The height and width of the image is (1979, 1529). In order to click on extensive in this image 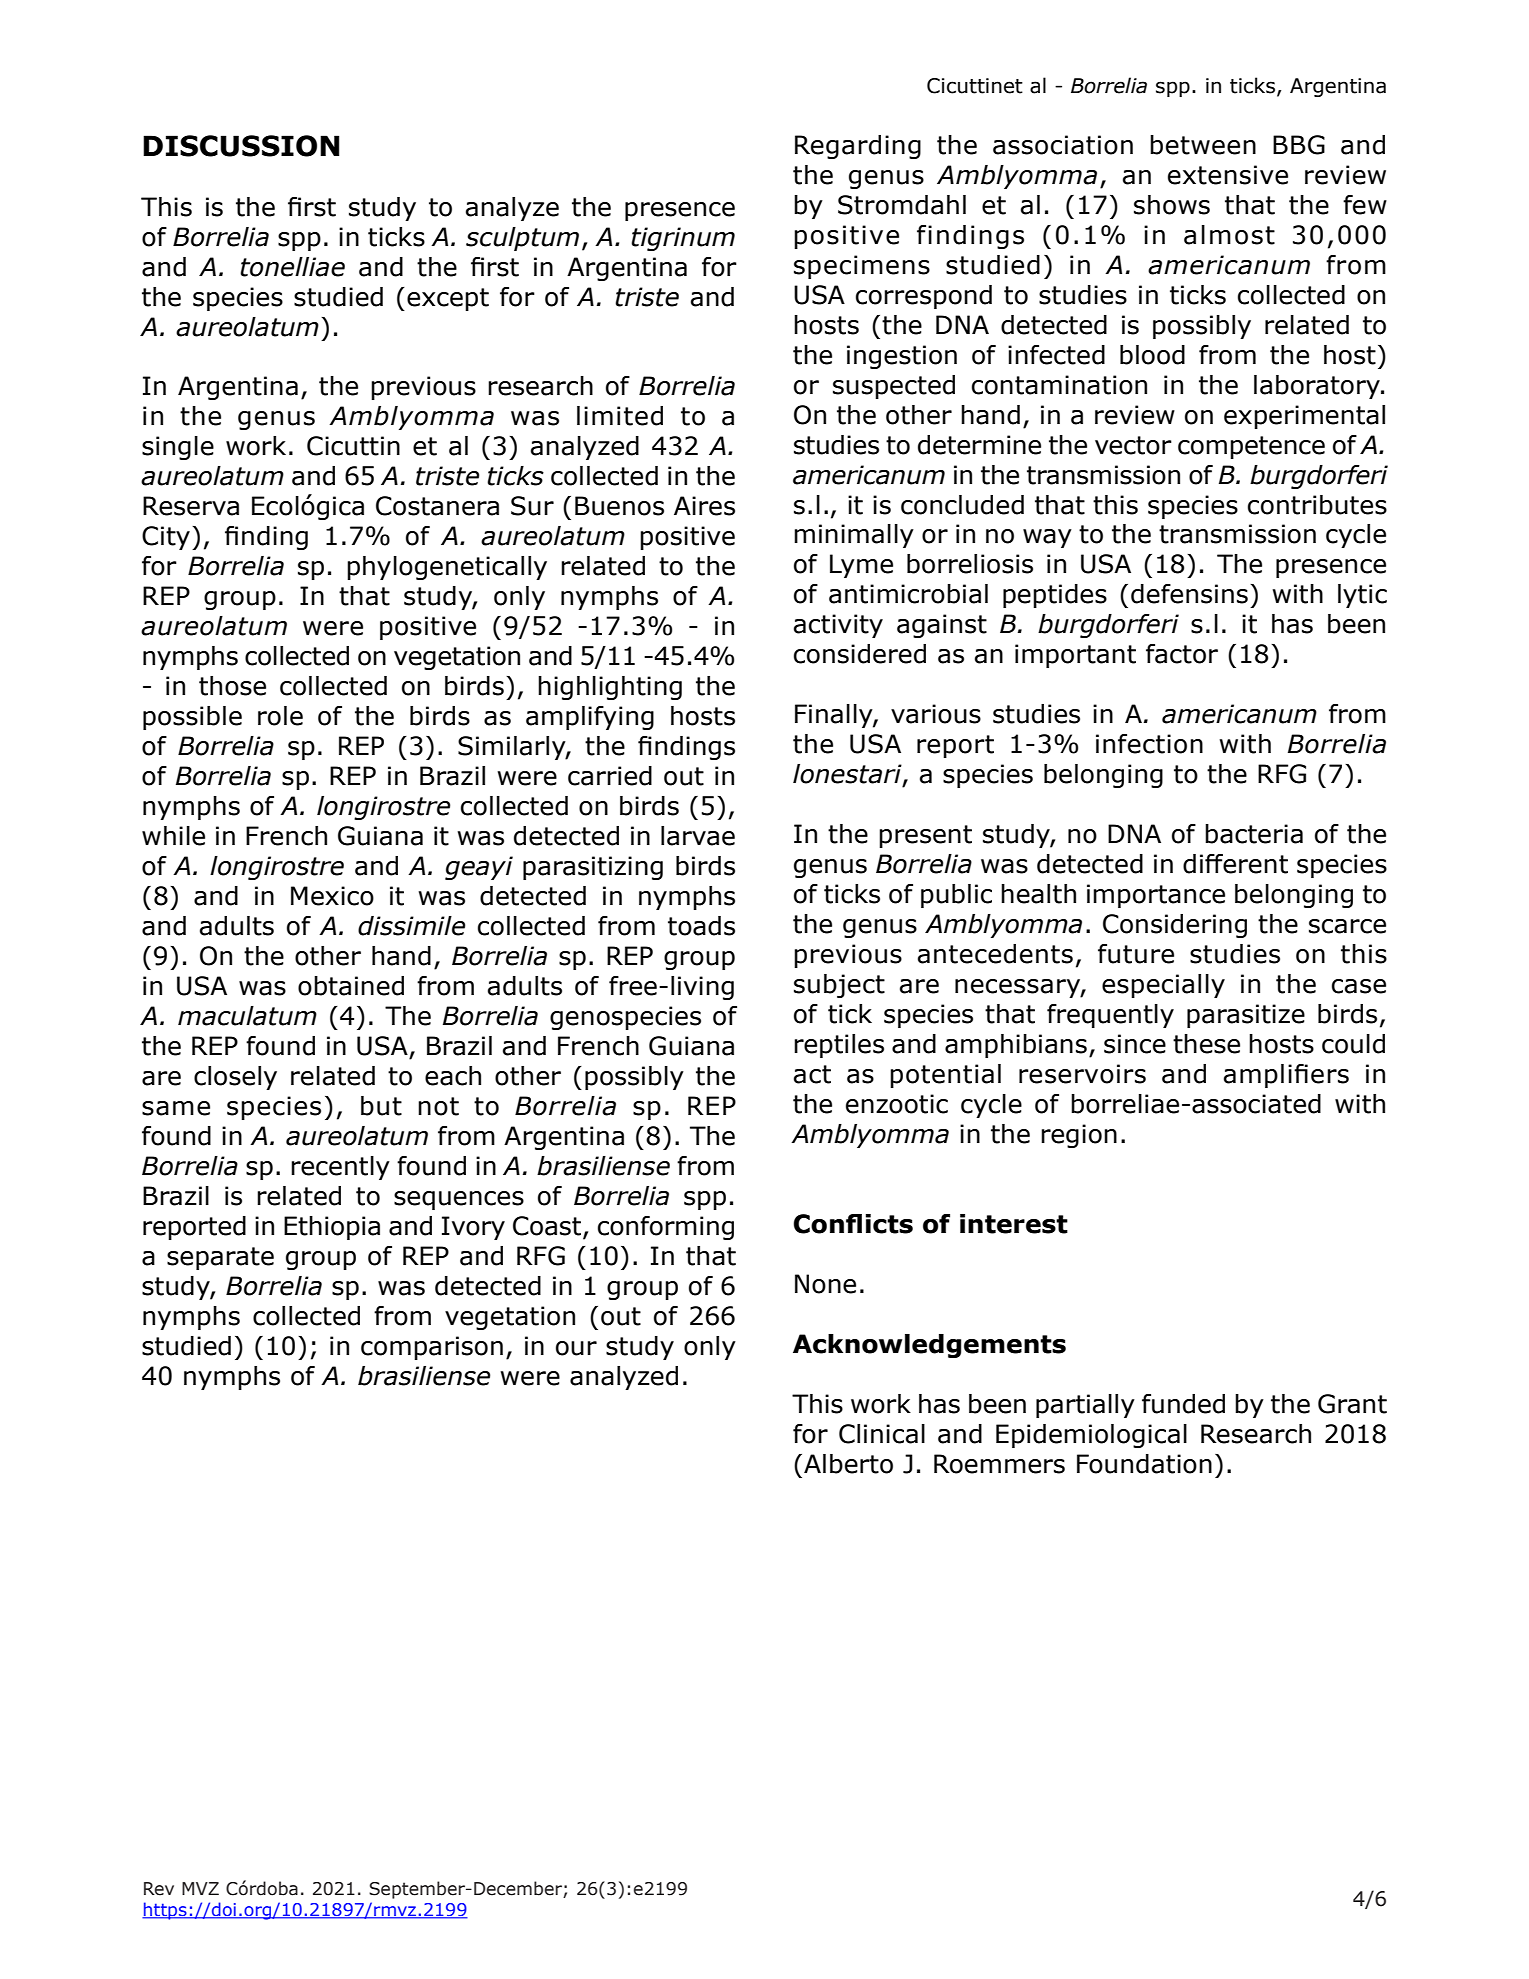, I will do `click(1228, 175)`.
